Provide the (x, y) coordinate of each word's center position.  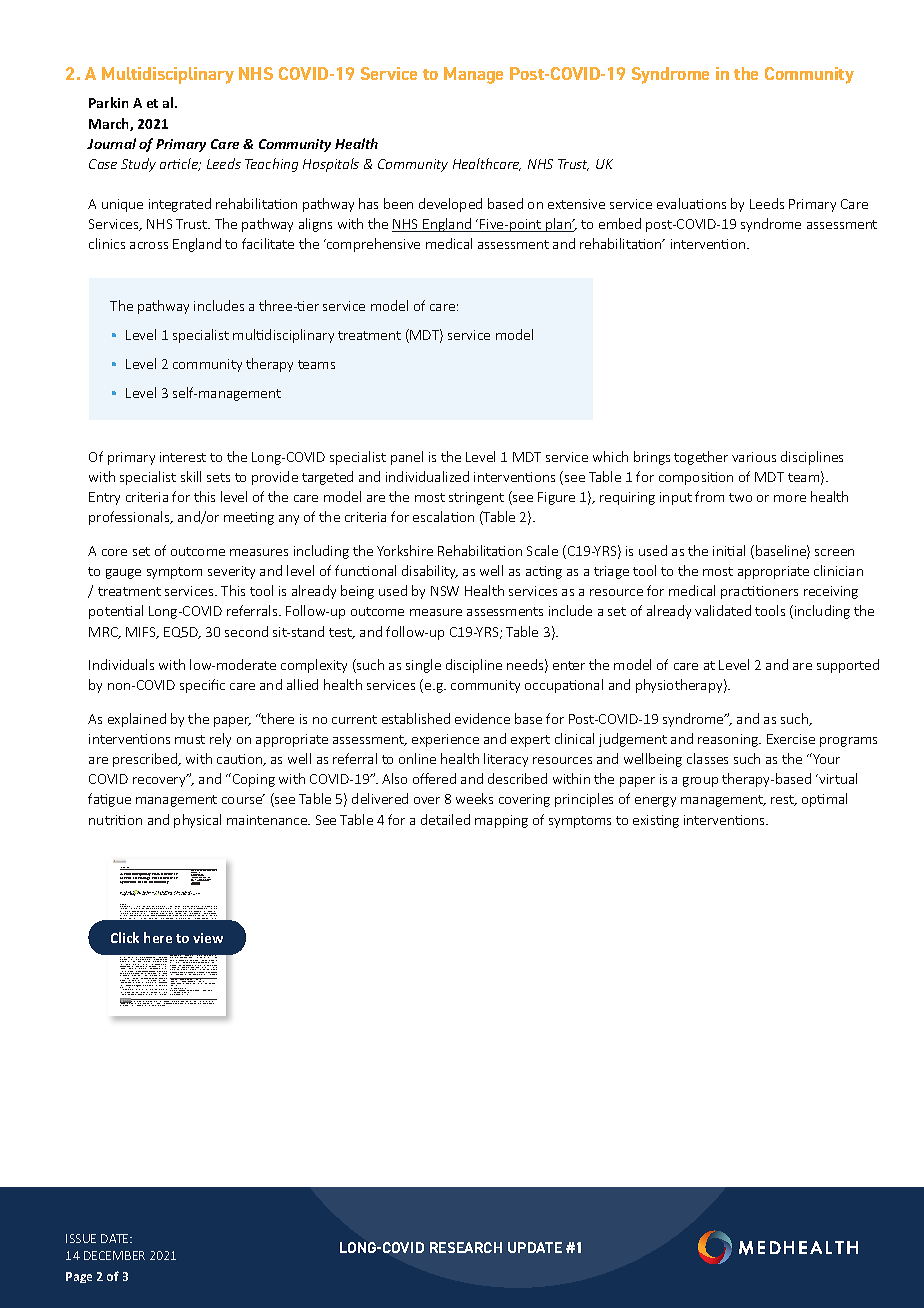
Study (138, 165)
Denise (181, 893)
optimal (824, 800)
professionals (130, 518)
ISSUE (81, 1238)
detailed (445, 819)
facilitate (268, 243)
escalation (443, 516)
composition (696, 478)
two (740, 497)
